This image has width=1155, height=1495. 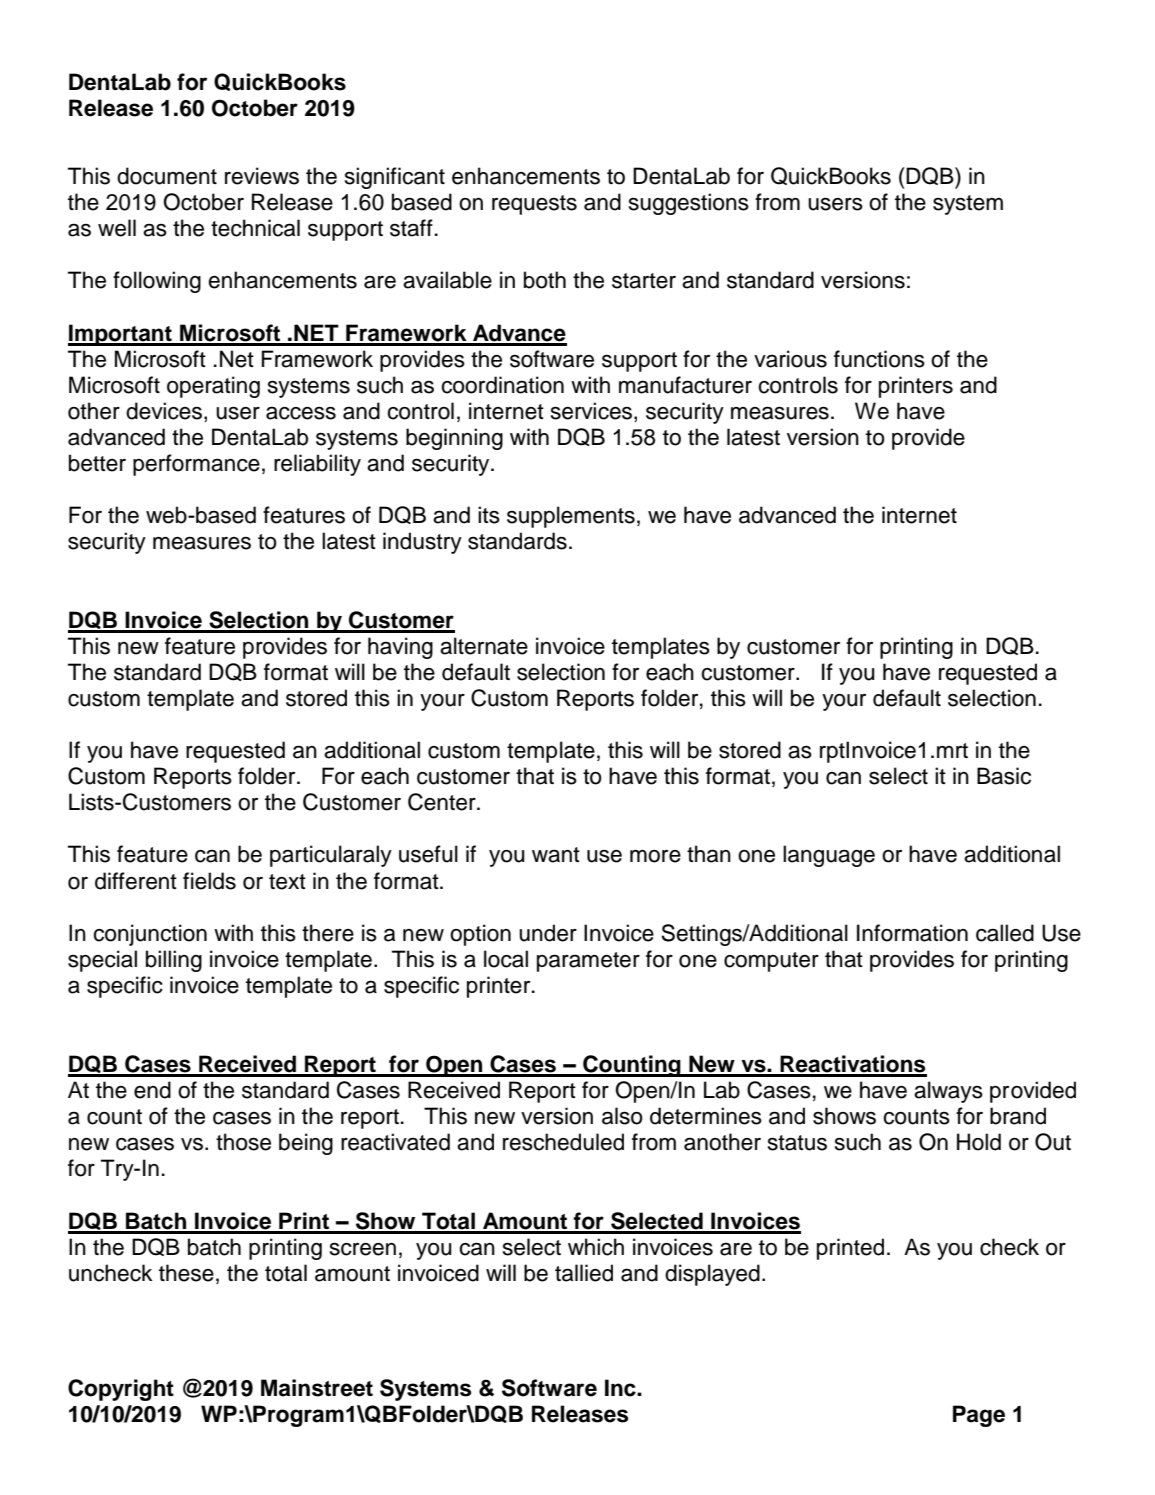 What do you see at coordinates (121, 1390) in the image?
I see `Copyright` at bounding box center [121, 1390].
